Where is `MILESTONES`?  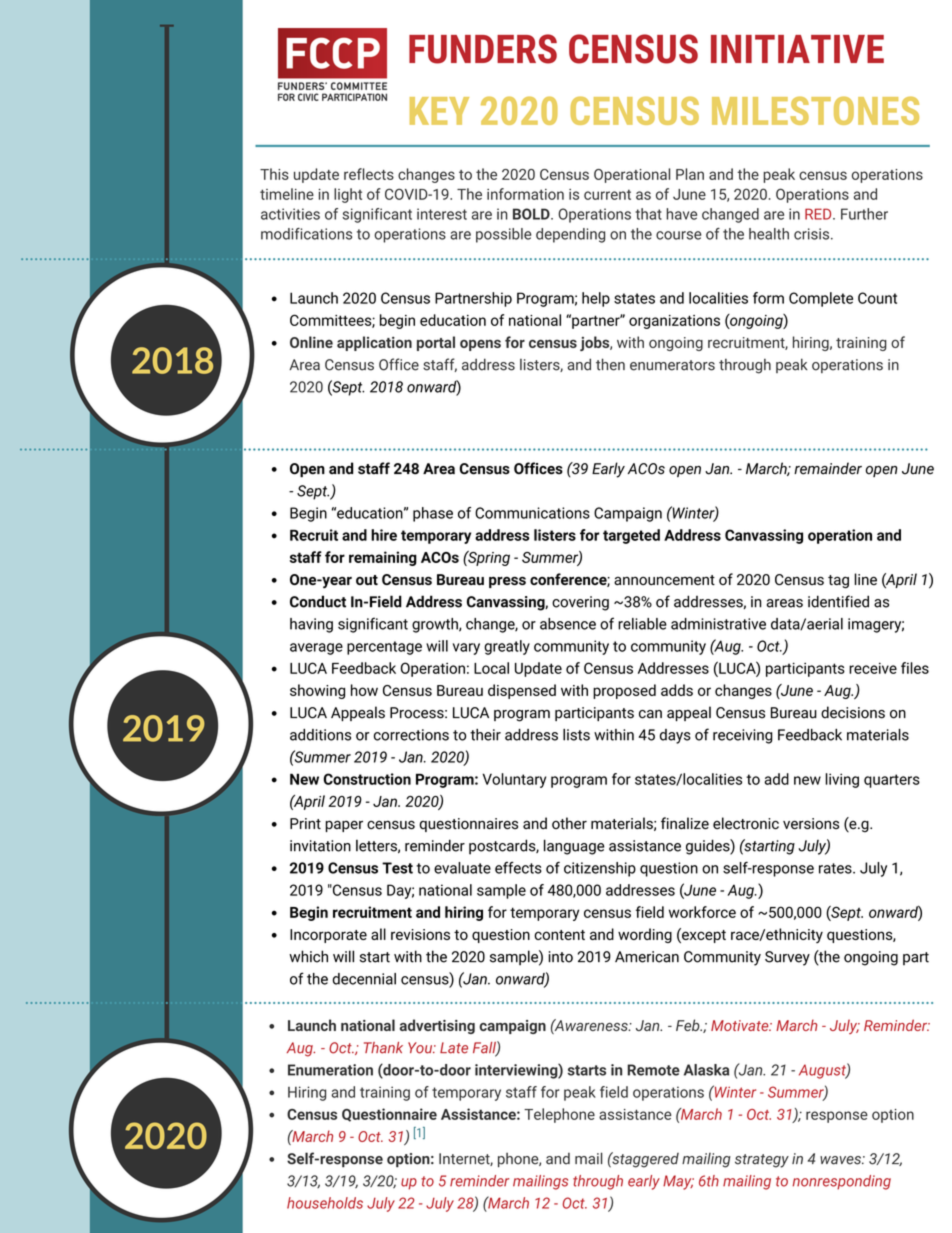
MILESTONES is located at coordinates (815, 110).
